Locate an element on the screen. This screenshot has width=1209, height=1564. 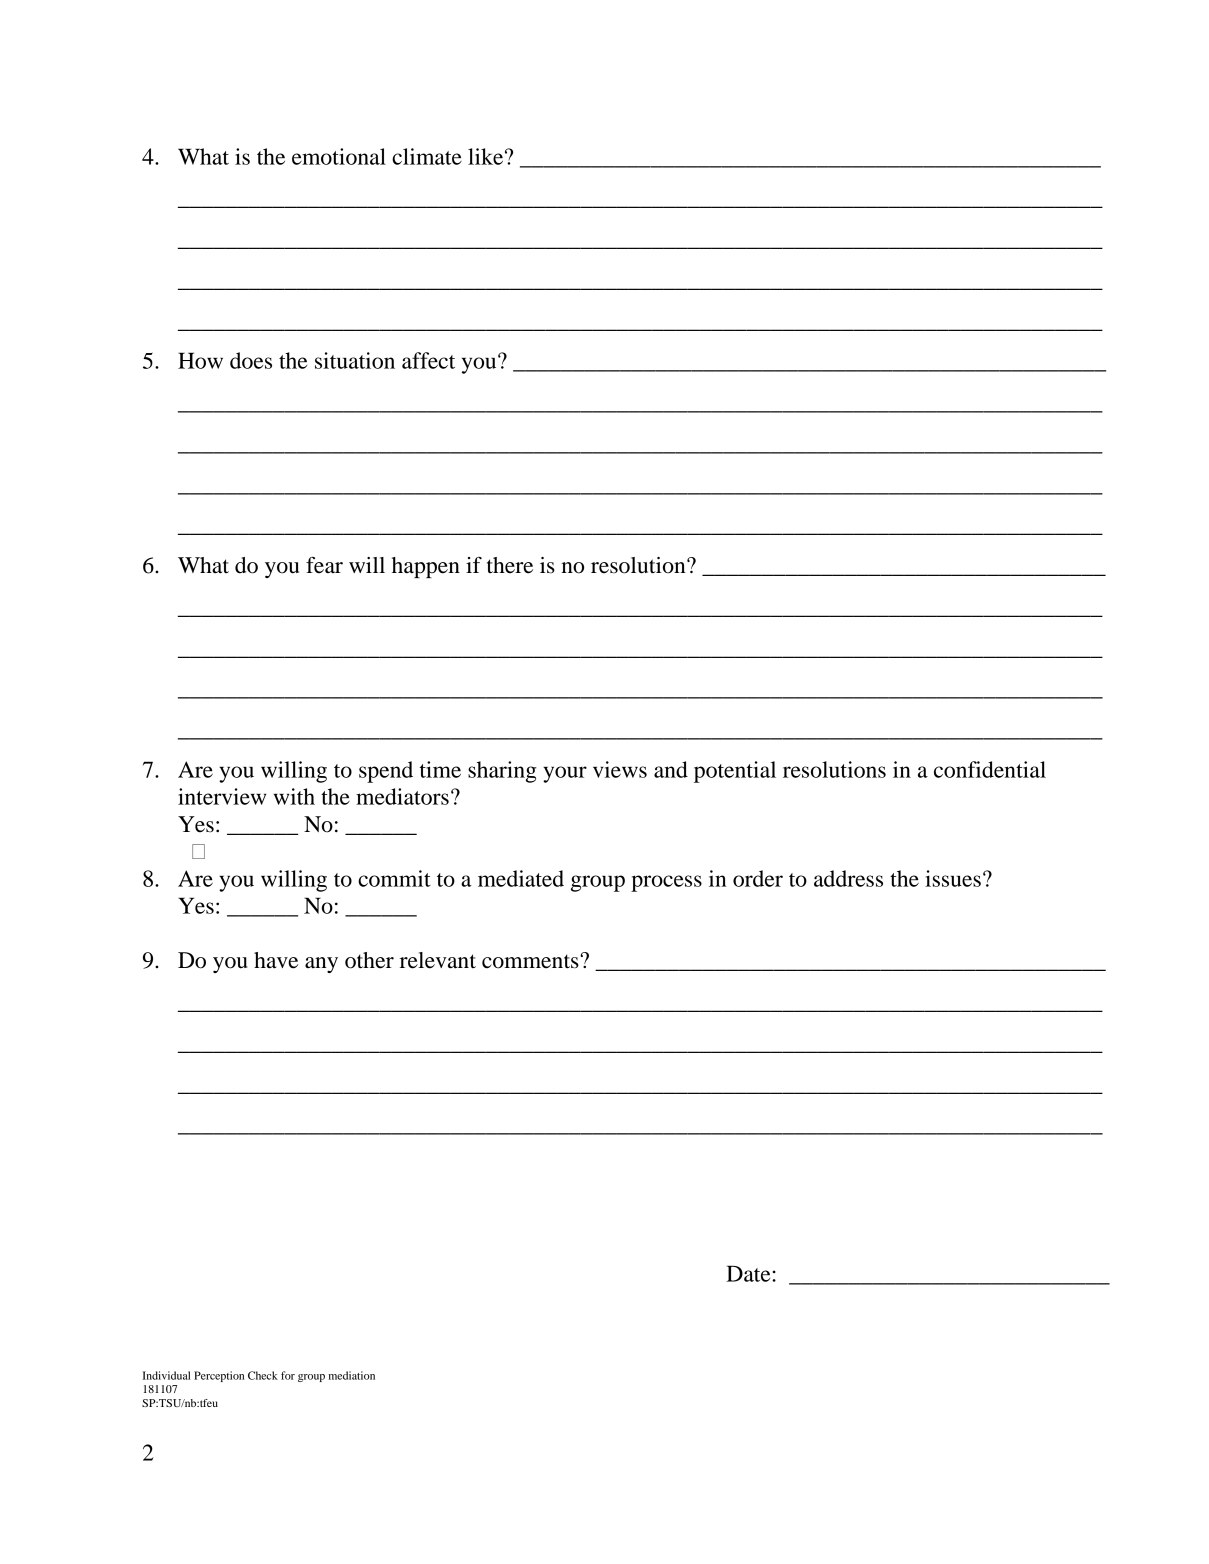
affect is located at coordinates (428, 360).
